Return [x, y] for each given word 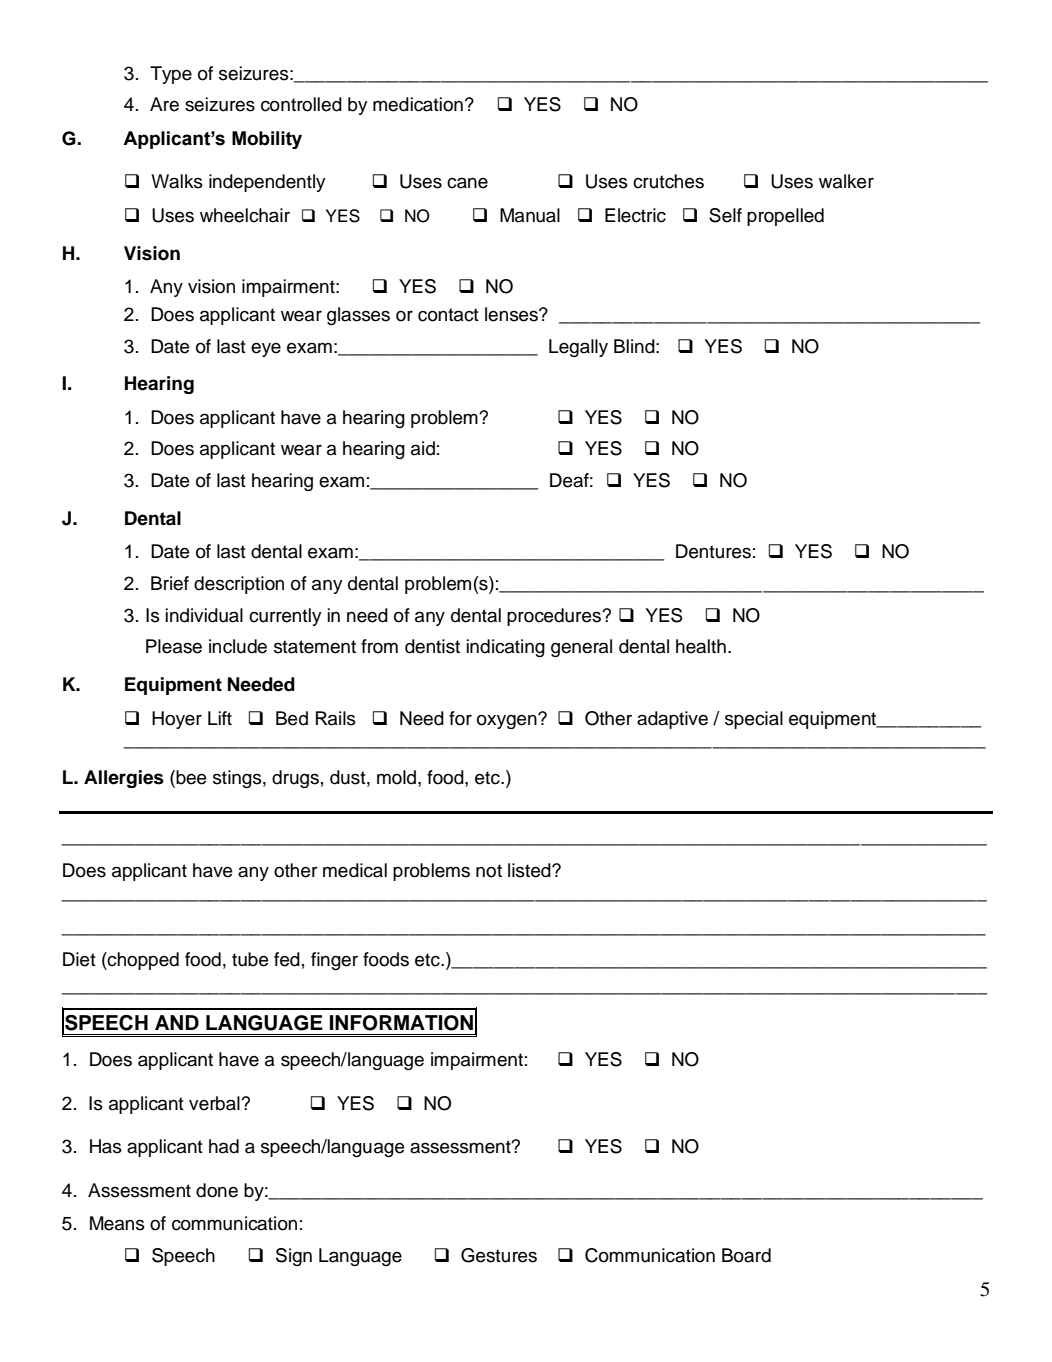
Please [174, 646]
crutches [668, 181]
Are [164, 104]
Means [117, 1223]
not [489, 871]
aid [423, 448]
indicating [506, 648]
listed [530, 870]
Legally [578, 348]
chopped [142, 961]
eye [266, 349]
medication [418, 104]
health [701, 646]
